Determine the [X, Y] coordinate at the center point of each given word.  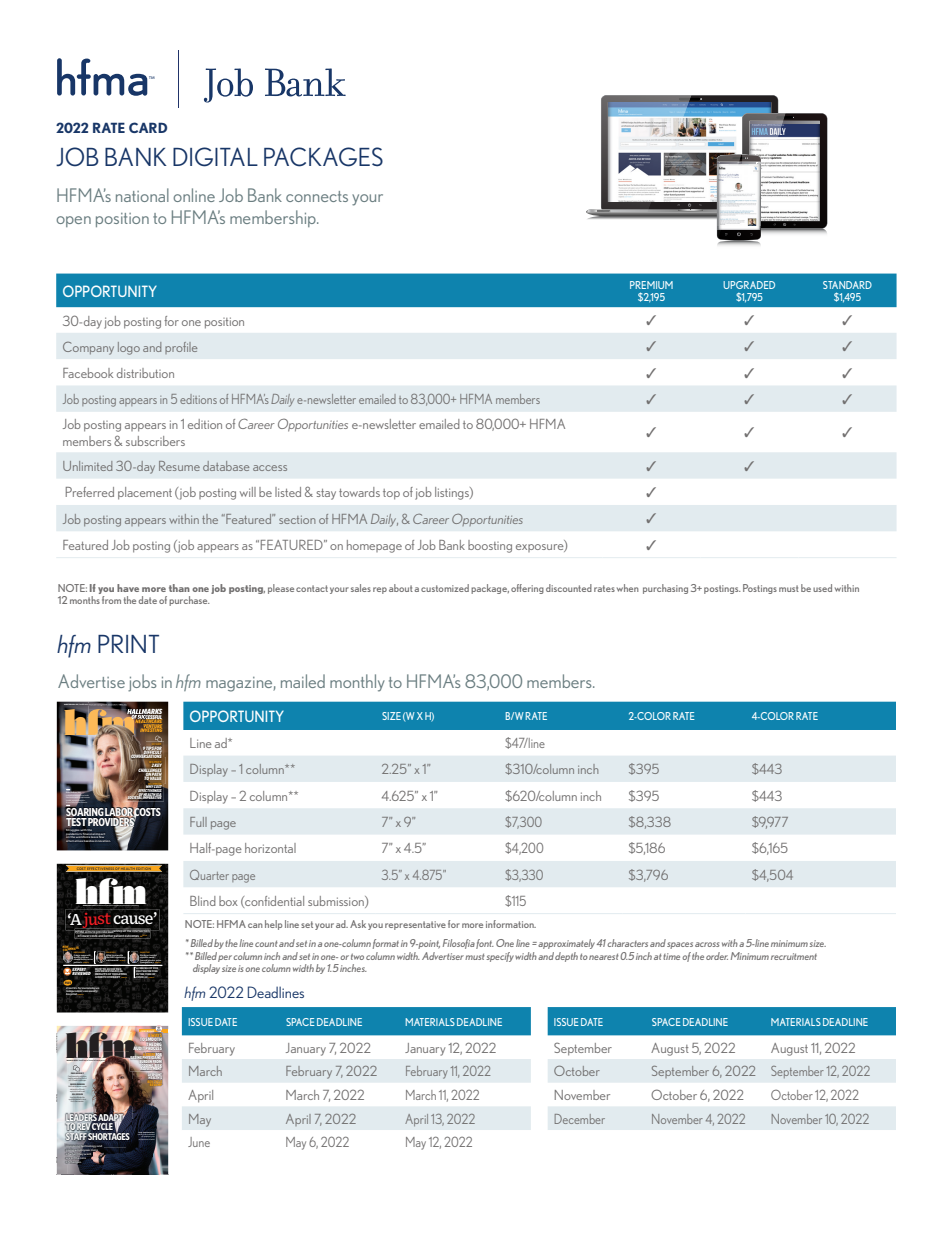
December [580, 1119]
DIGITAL [215, 157]
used [822, 588]
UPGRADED [749, 285]
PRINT [128, 644]
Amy [140, 1133]
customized [445, 588]
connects [317, 196]
